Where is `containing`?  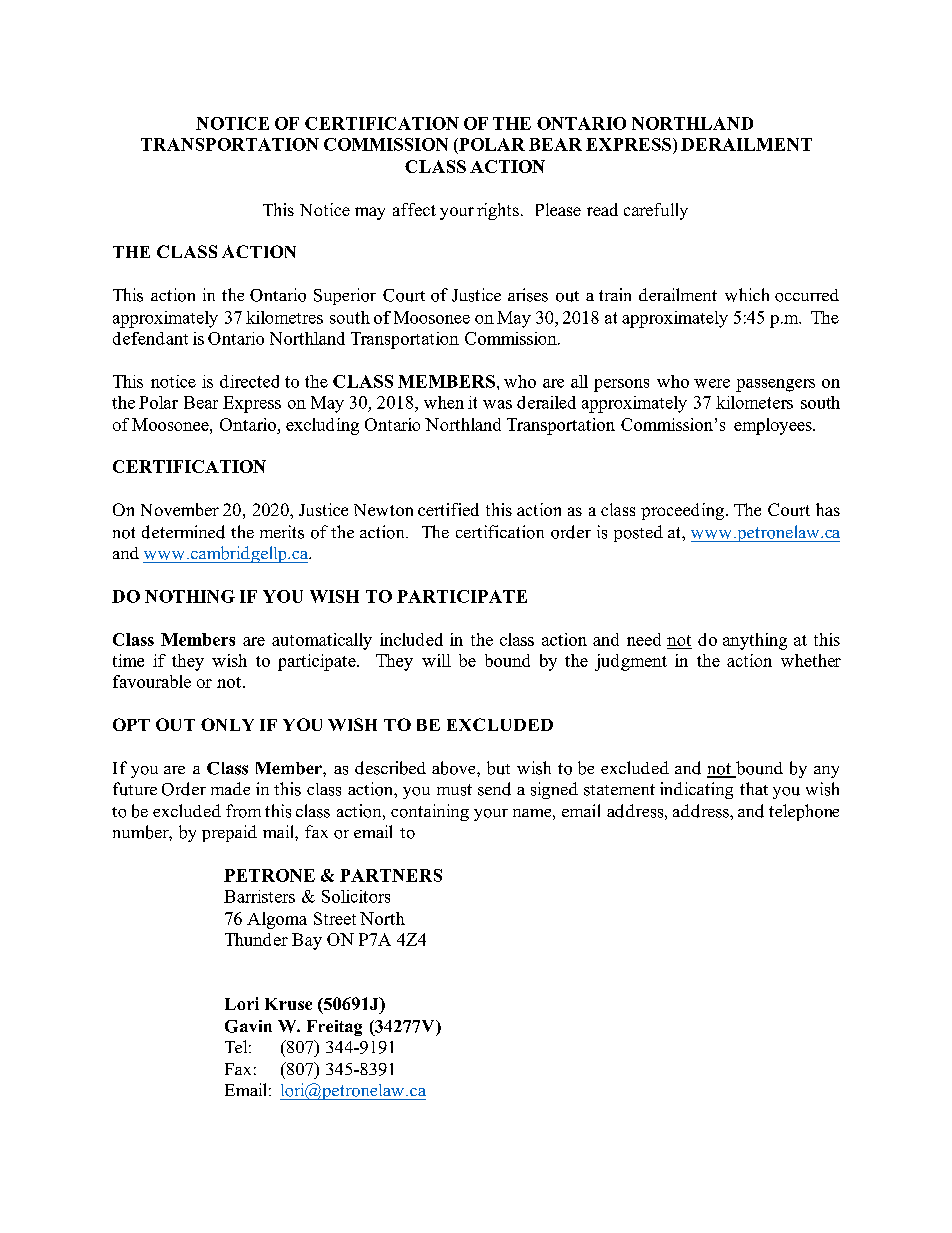
containing is located at coordinates (430, 812).
